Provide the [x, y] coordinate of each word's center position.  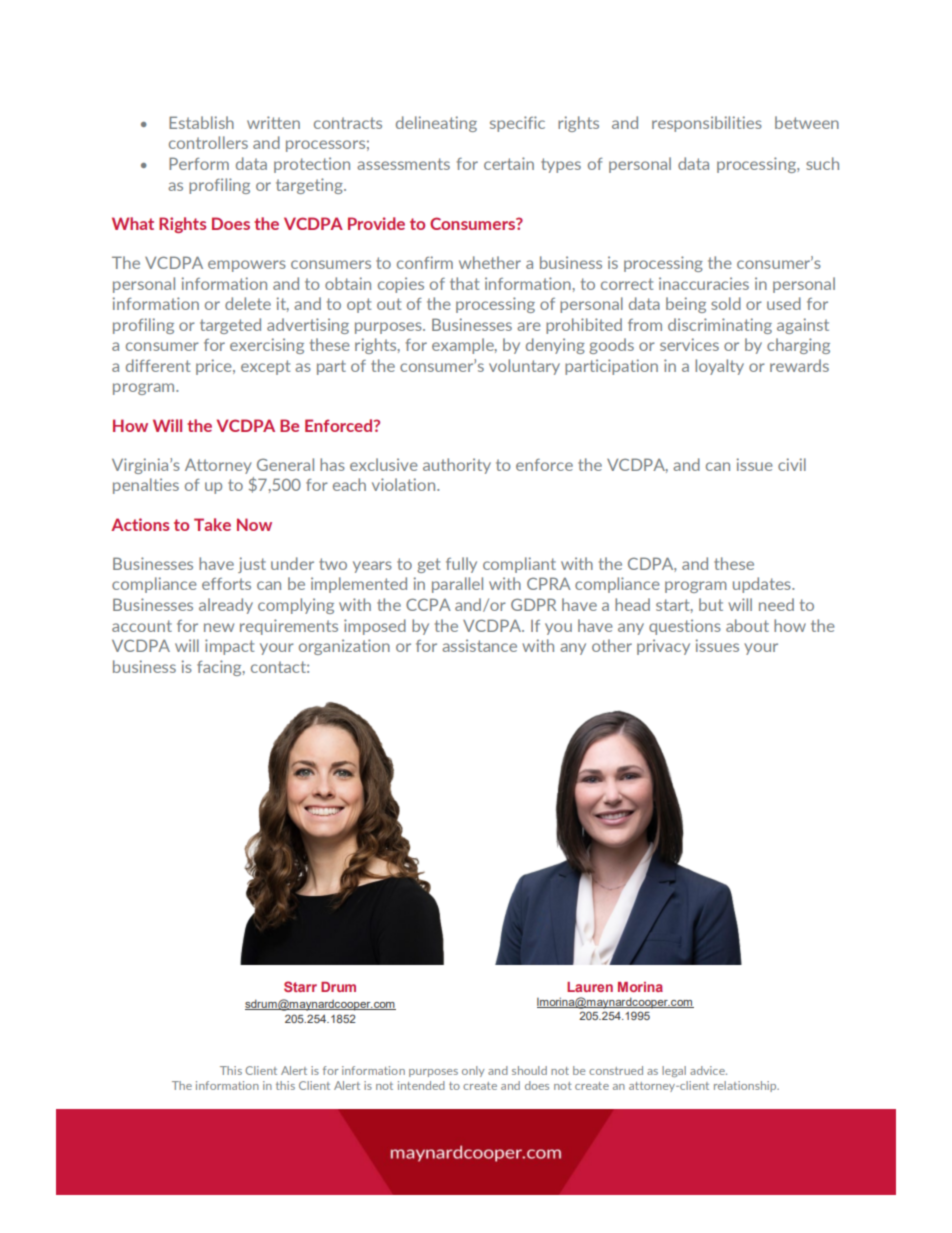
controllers [208, 142]
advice [708, 1070]
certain [509, 163]
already [226, 606]
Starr [300, 986]
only [473, 1071]
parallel [457, 585]
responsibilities [707, 124]
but [711, 604]
